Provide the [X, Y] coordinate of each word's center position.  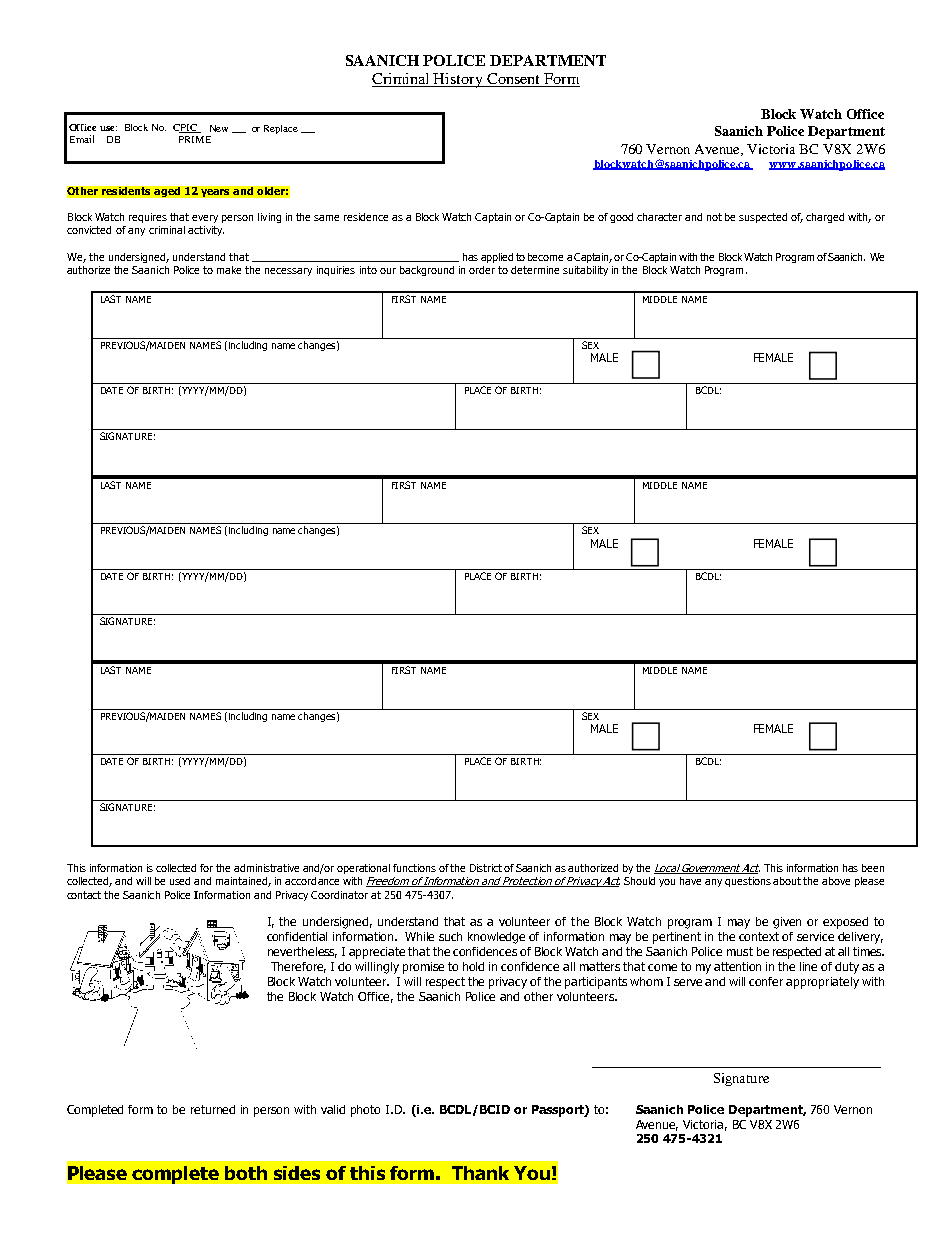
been [873, 868]
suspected [763, 218]
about [787, 881]
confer [766, 981]
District [486, 868]
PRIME [195, 139]
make [229, 270]
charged [825, 218]
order [482, 270]
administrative [266, 868]
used [180, 881]
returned [213, 1109]
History [458, 80]
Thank [480, 1173]
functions [414, 868]
